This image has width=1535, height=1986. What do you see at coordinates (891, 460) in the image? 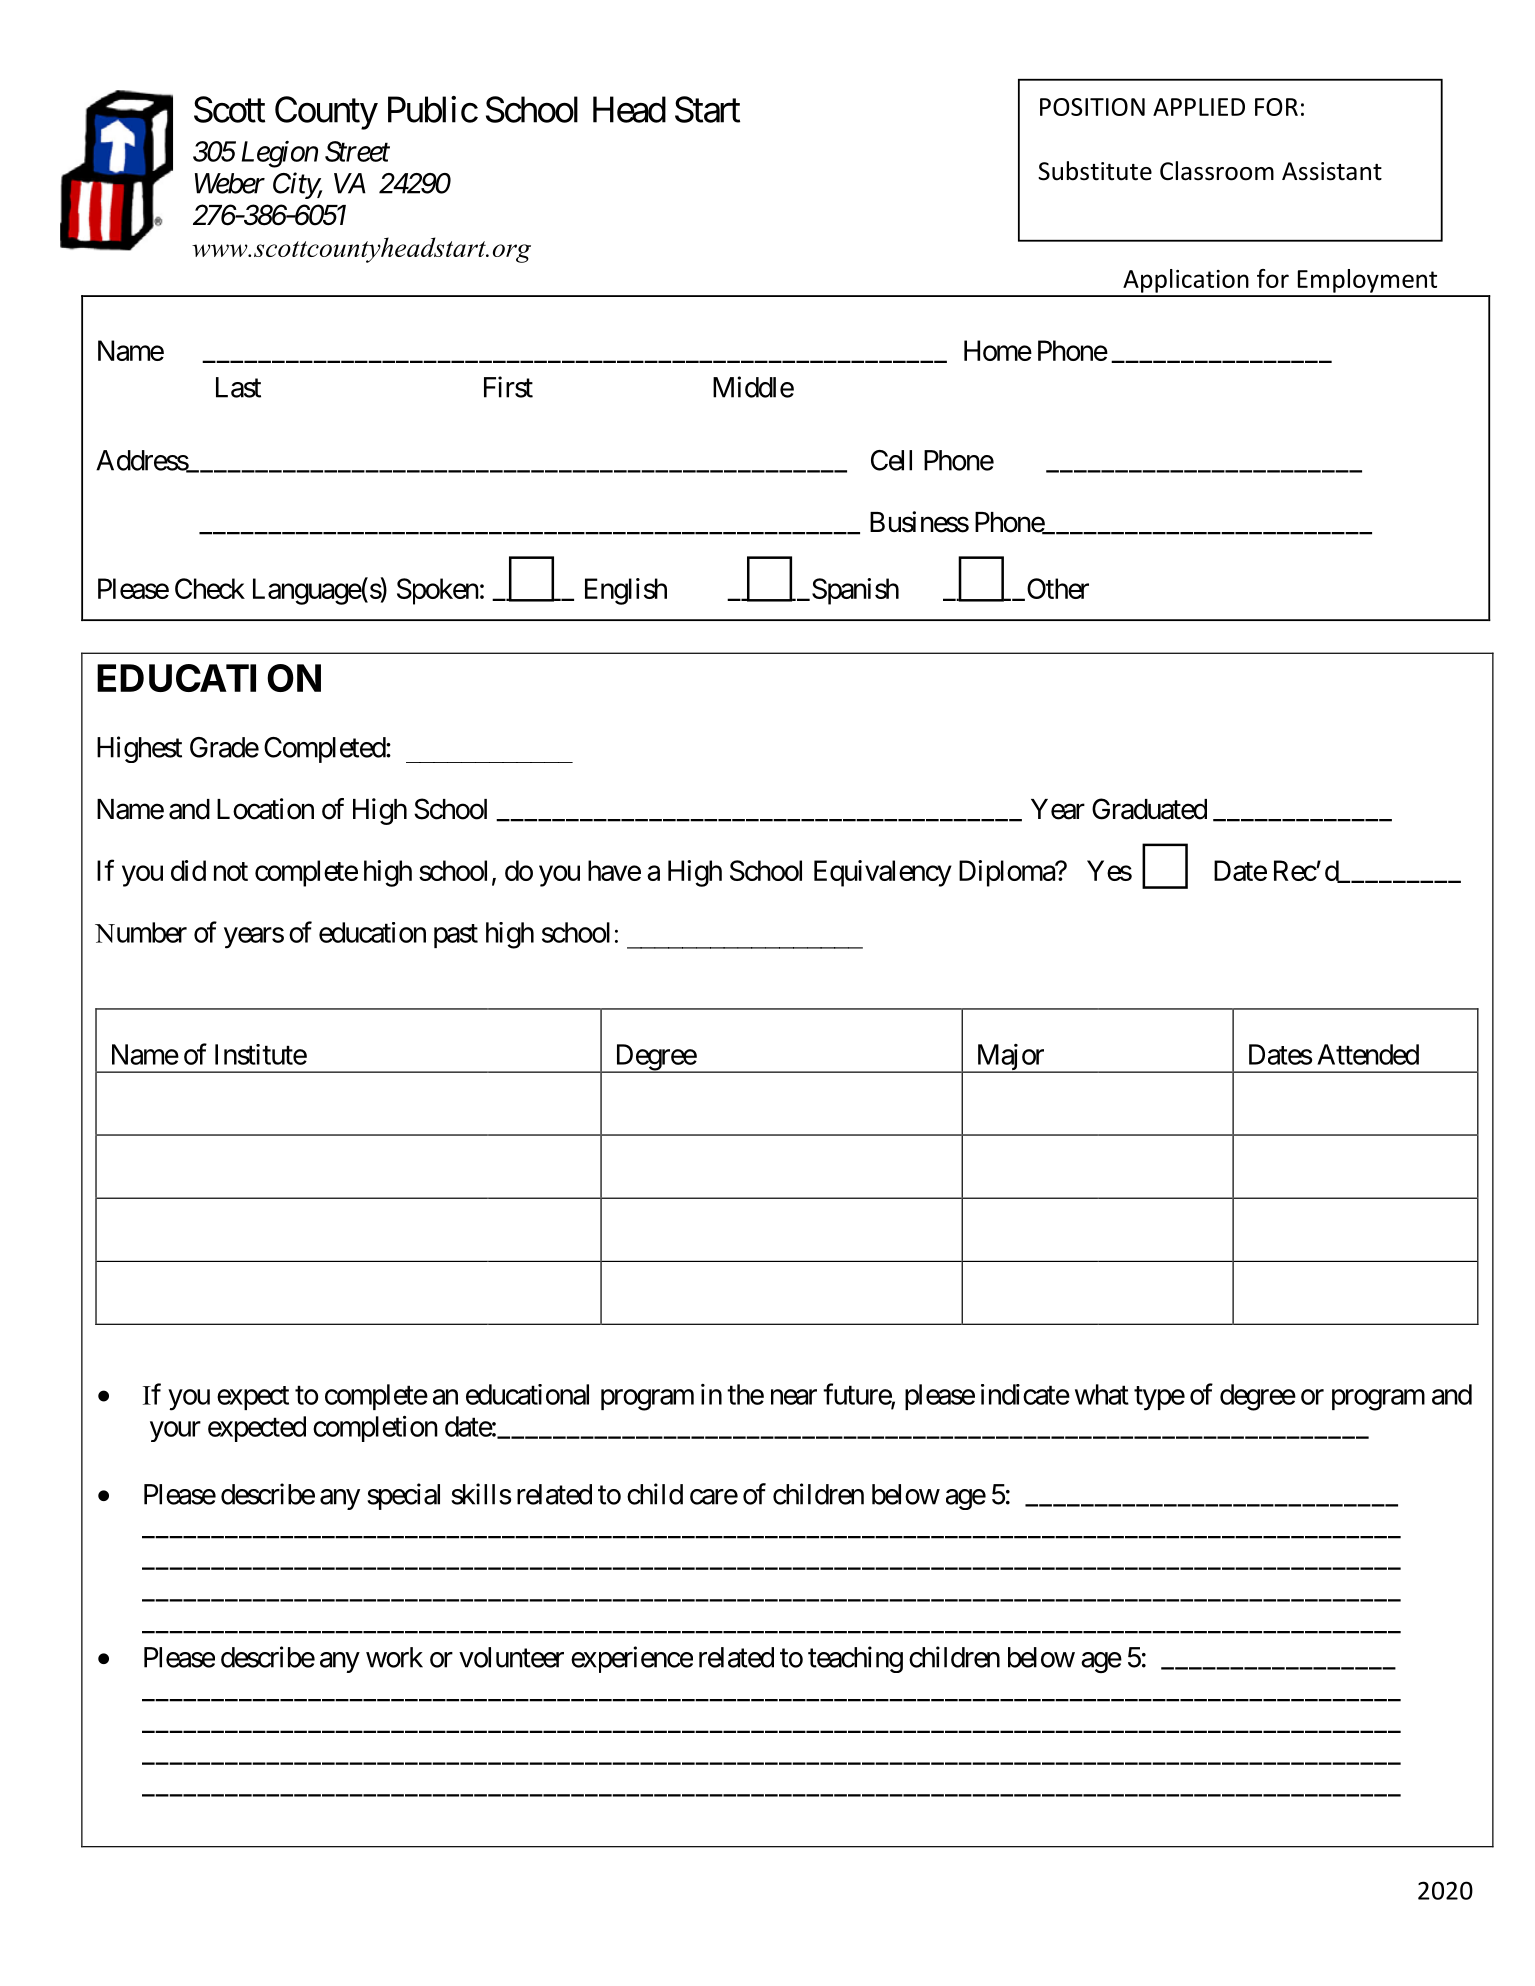
I see `Cell` at bounding box center [891, 460].
